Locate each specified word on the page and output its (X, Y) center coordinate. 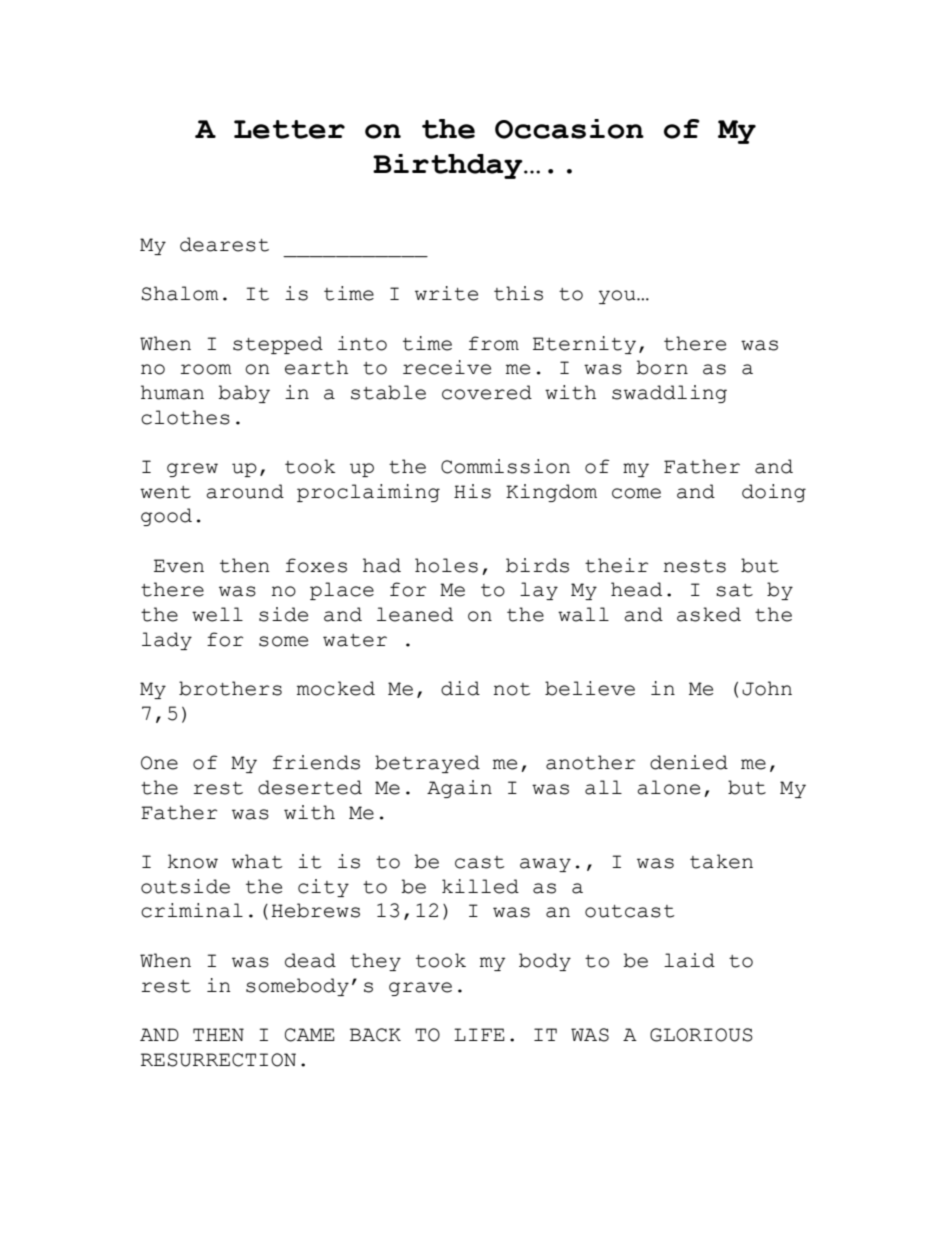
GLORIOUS (701, 1035)
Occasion (569, 129)
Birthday (449, 166)
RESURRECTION (218, 1060)
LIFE (479, 1034)
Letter (289, 129)
